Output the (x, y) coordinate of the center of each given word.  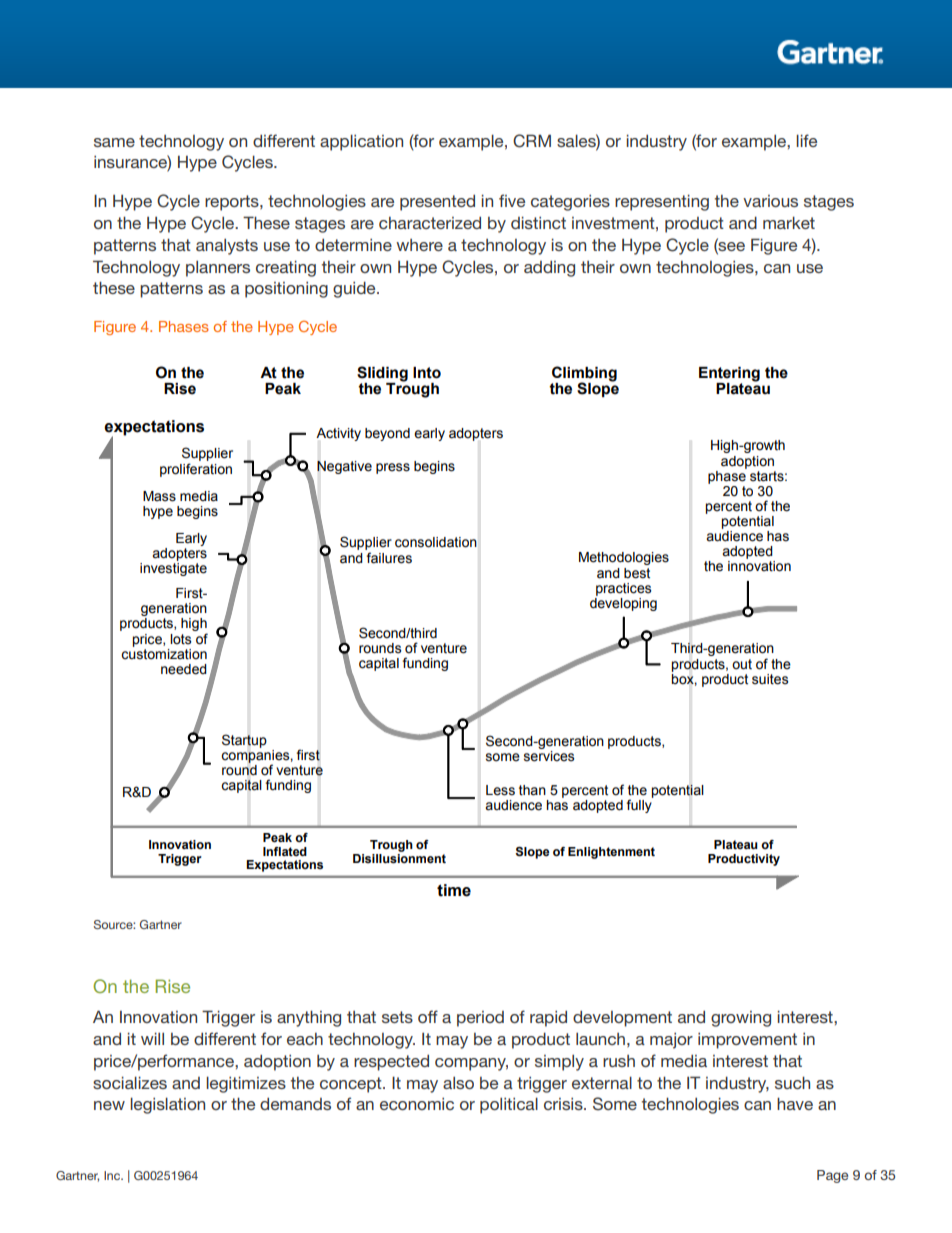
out (742, 664)
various (770, 201)
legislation (167, 1105)
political (509, 1105)
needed (184, 669)
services (549, 755)
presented (437, 203)
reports (233, 203)
